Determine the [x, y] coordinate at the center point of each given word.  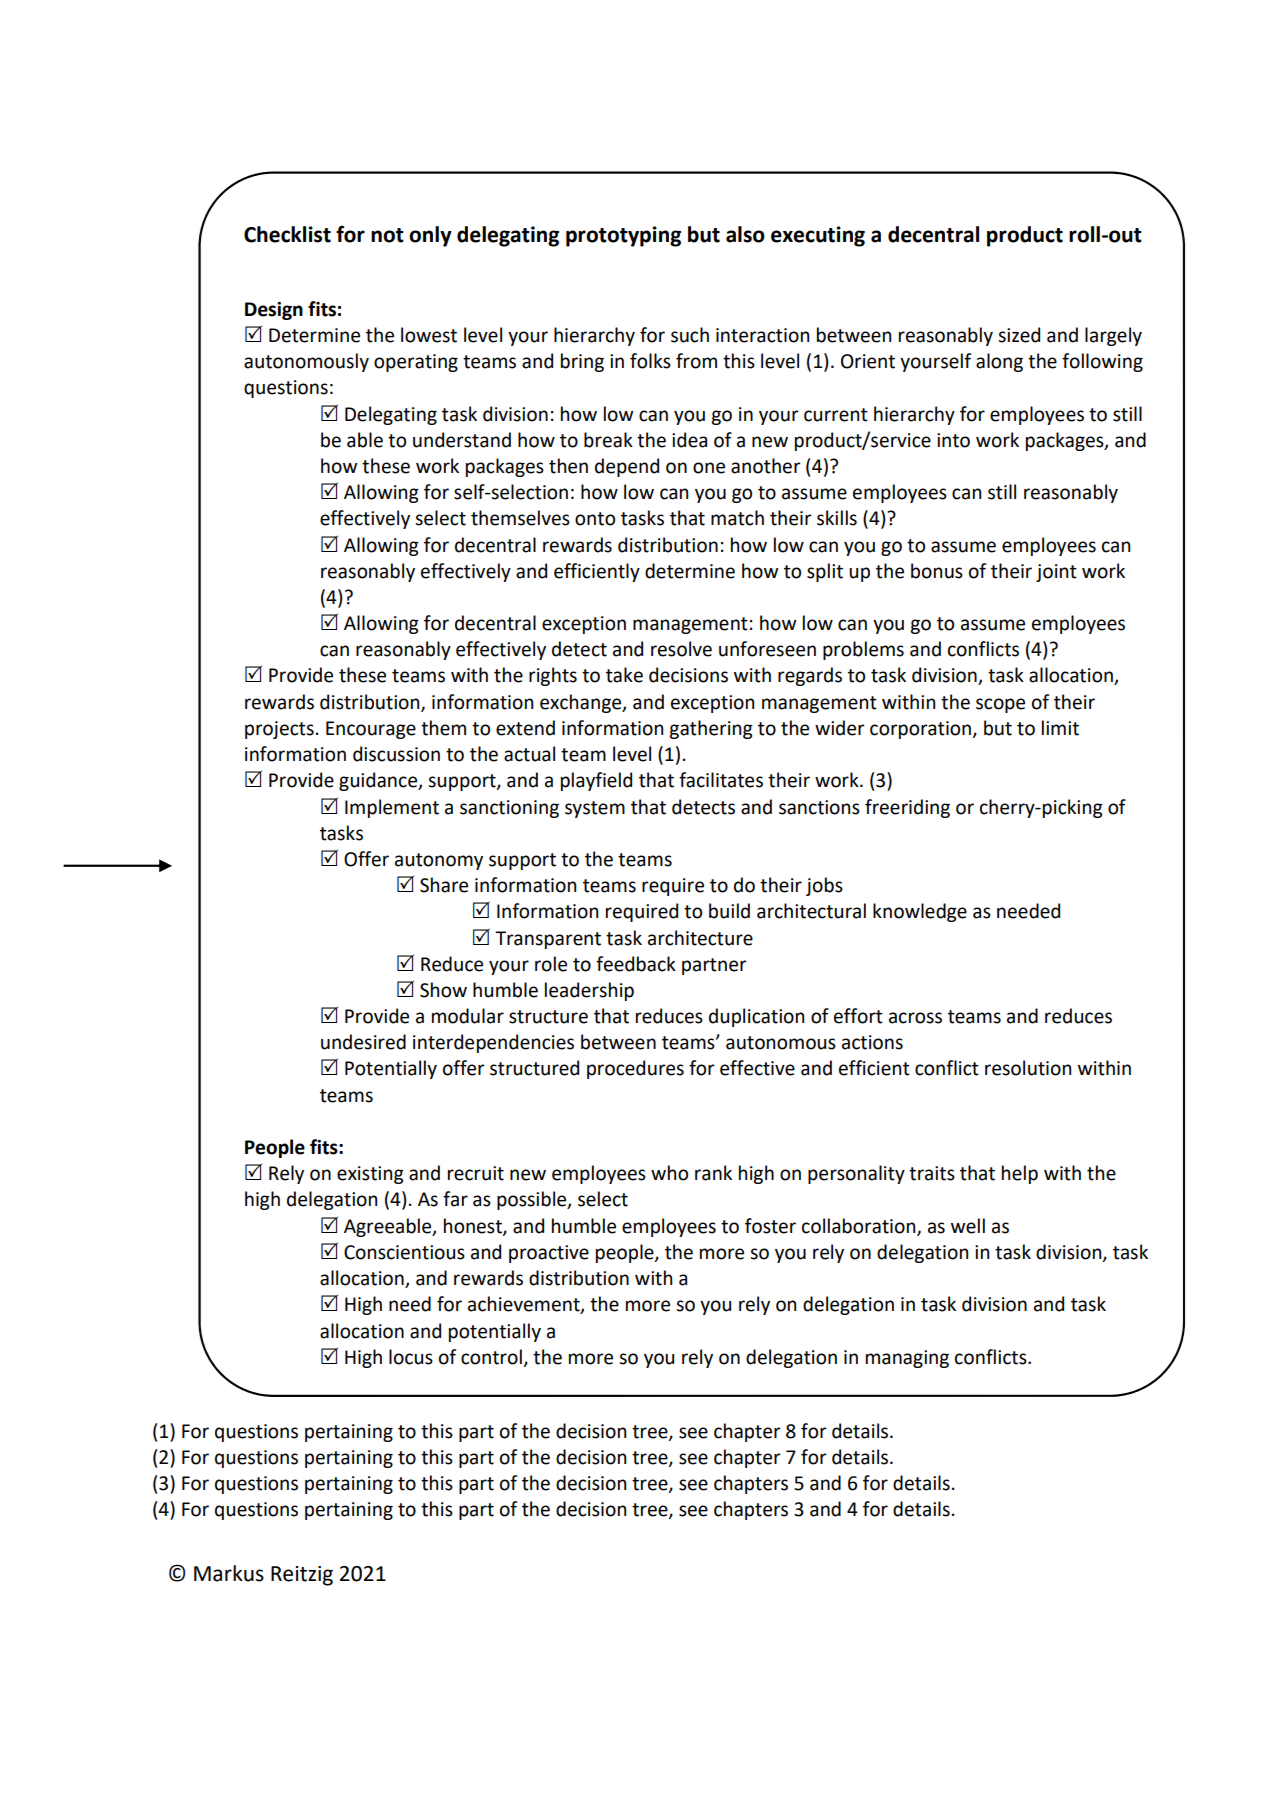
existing [370, 1175]
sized [1019, 335]
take [624, 675]
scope [1000, 705]
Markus [229, 1573]
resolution [1028, 1068]
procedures [635, 1069]
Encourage [371, 730]
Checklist [287, 234]
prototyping [623, 236]
